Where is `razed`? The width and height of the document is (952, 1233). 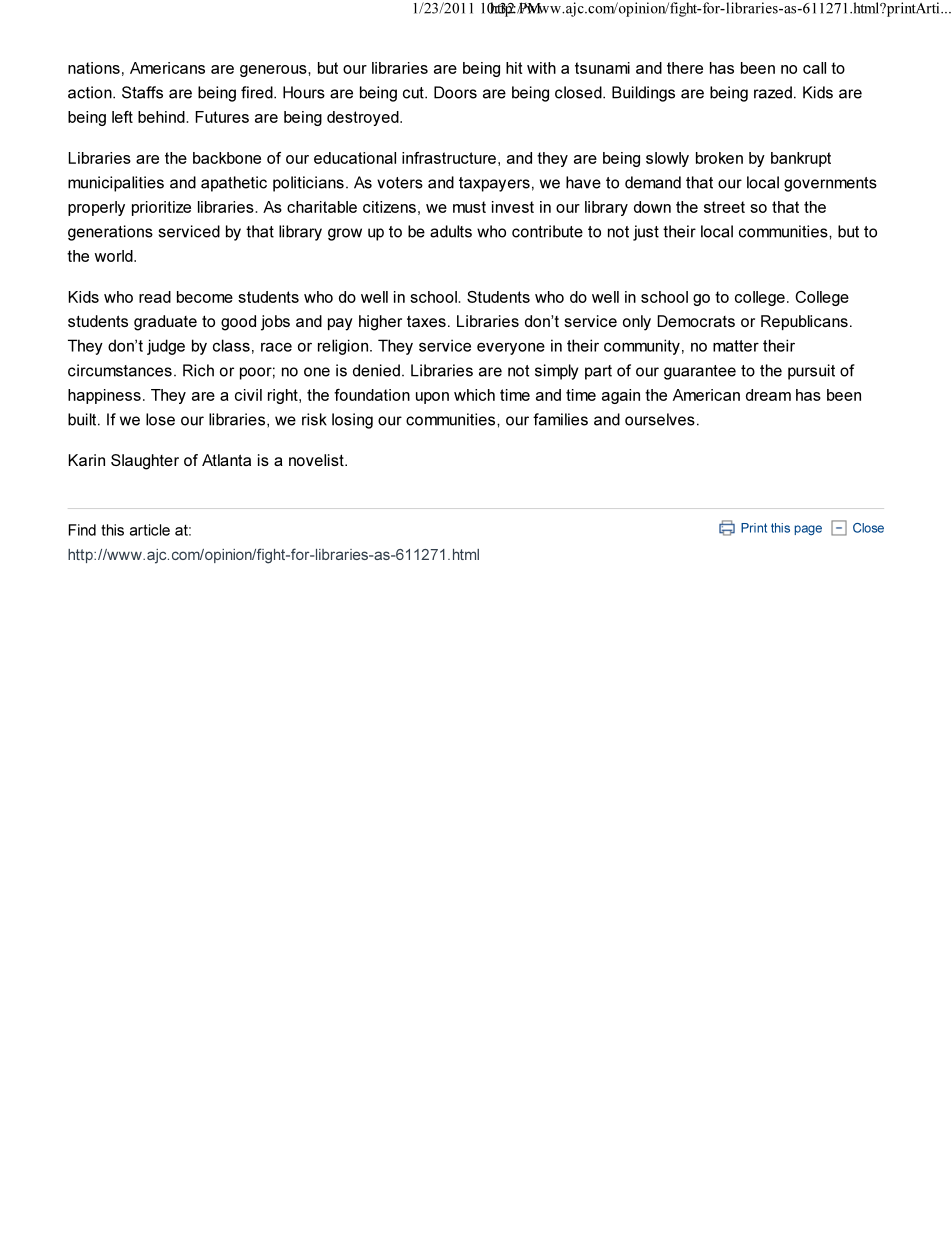 razed is located at coordinates (773, 92).
